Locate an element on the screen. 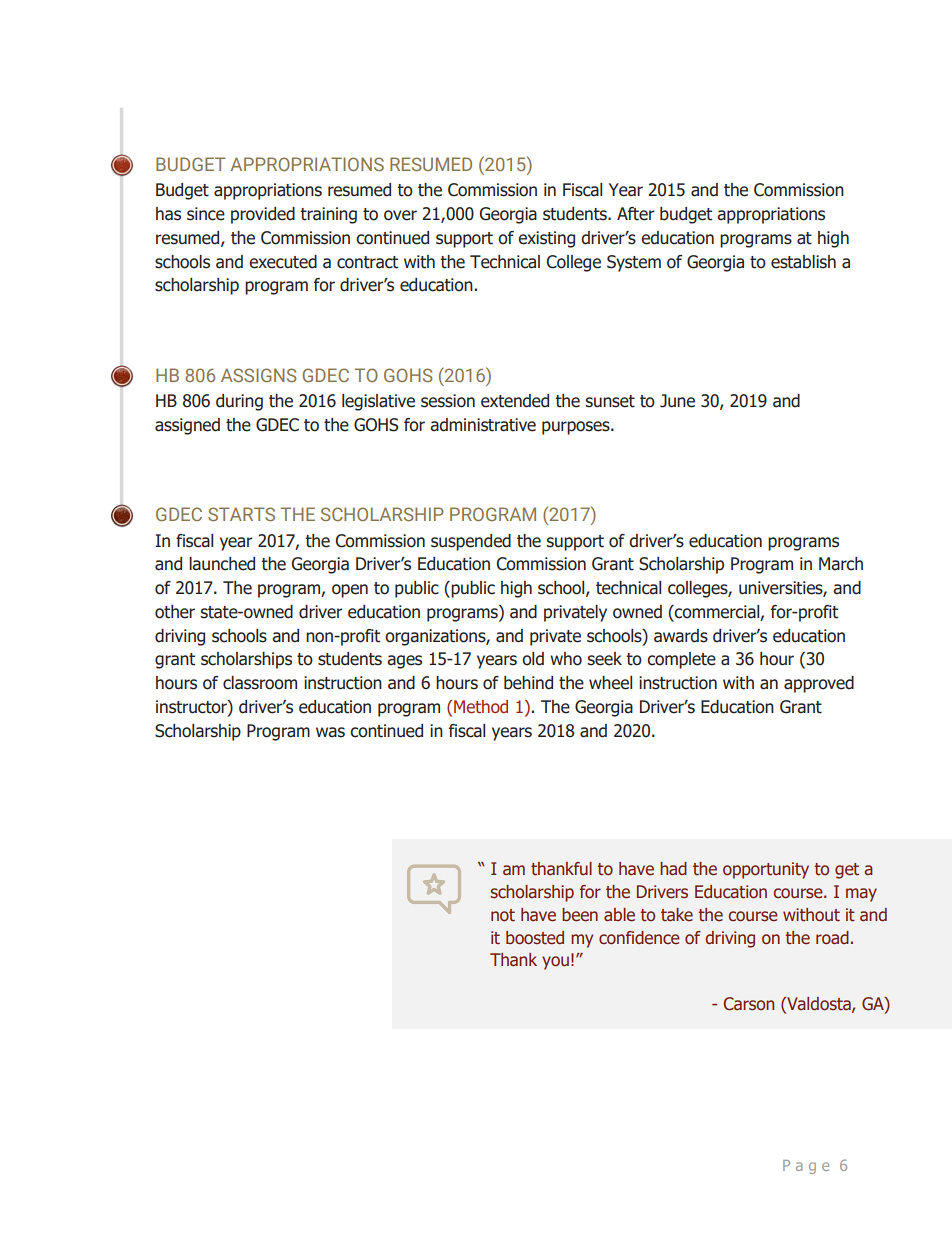 This screenshot has width=952, height=1233. establish is located at coordinates (803, 262).
